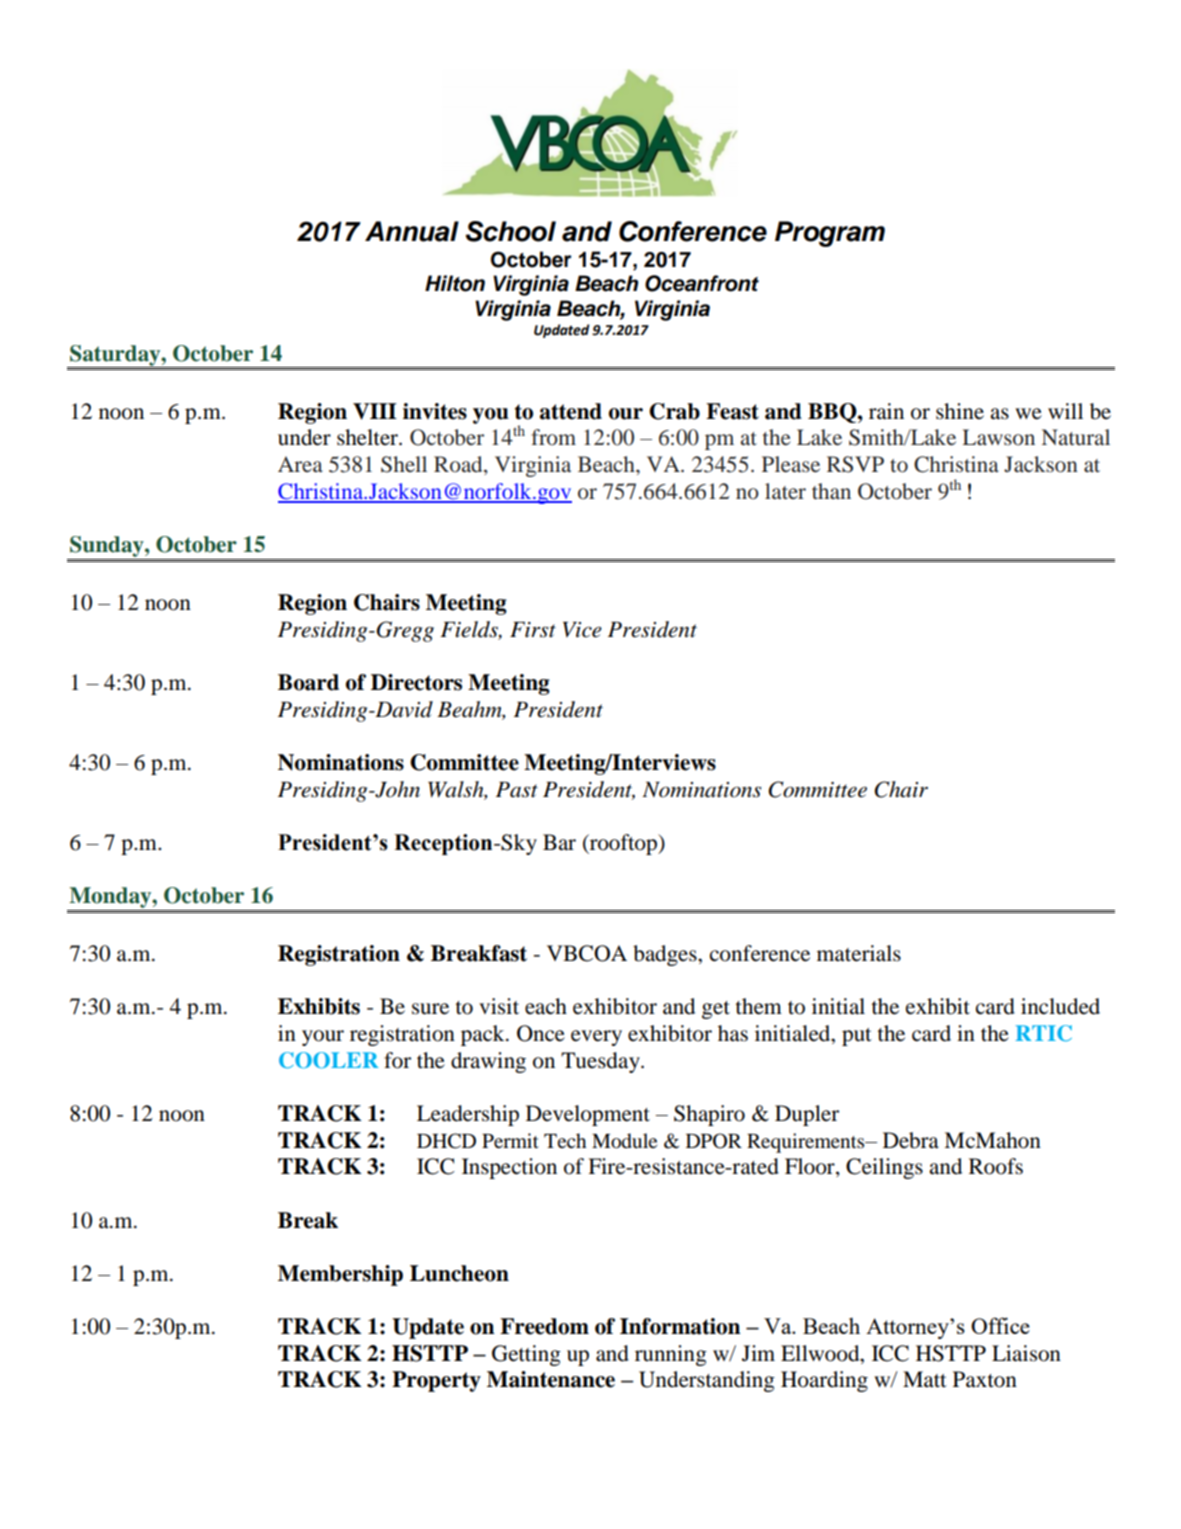 This screenshot has height=1529, width=1181. What do you see at coordinates (830, 234) in the screenshot?
I see `Program` at bounding box center [830, 234].
